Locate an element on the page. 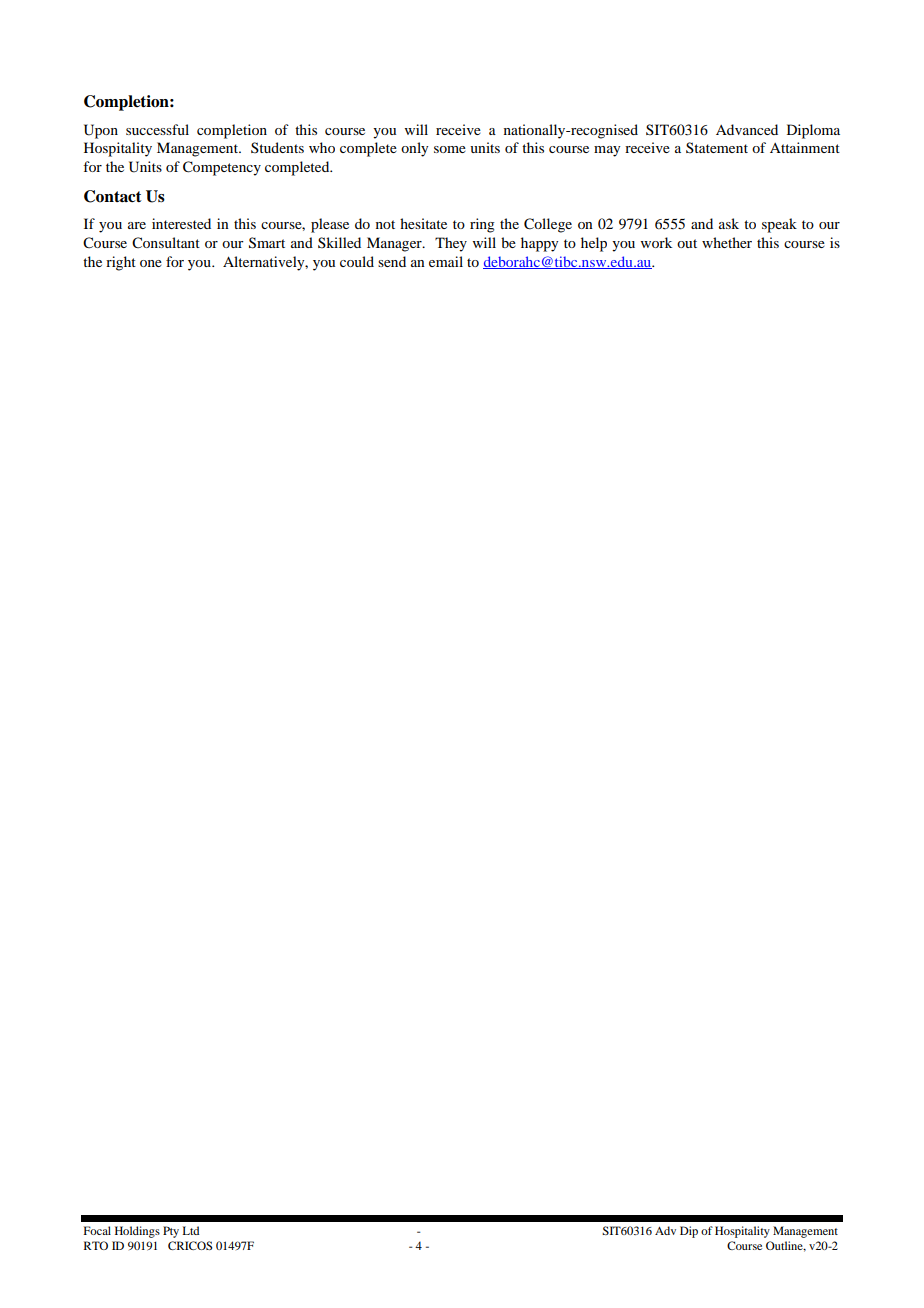 Image resolution: width=924 pixels, height=1308 pixels. Ltd is located at coordinates (191, 1230).
